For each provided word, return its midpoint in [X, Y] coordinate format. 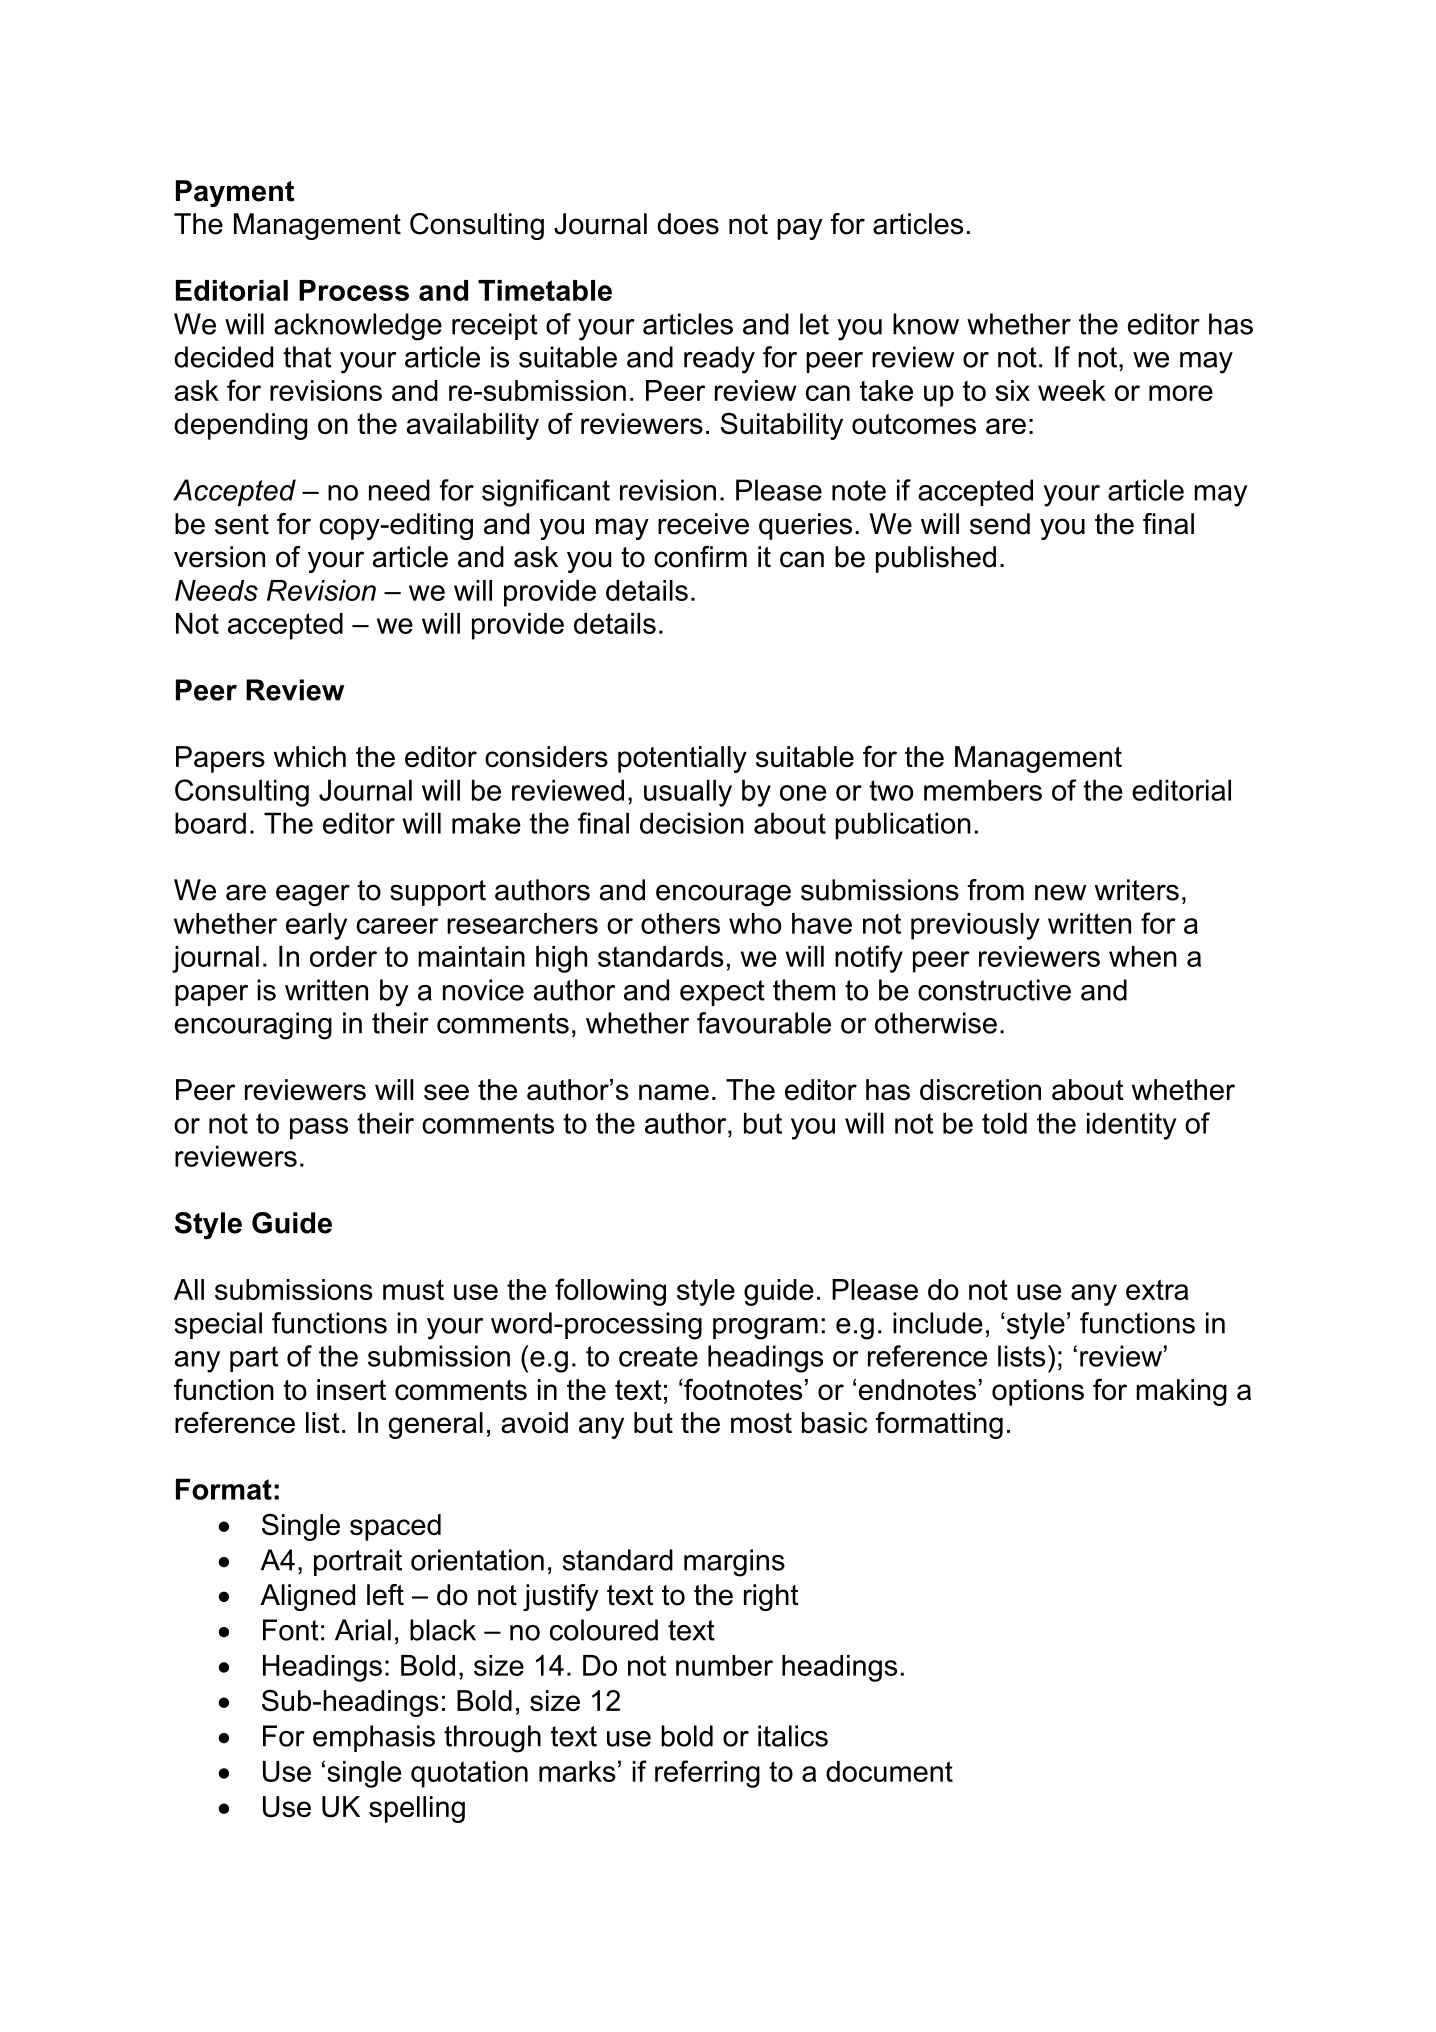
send [1000, 524]
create [658, 1356]
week [1072, 390]
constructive [994, 990]
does [688, 224]
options [1038, 1392]
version [219, 557]
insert [351, 1390]
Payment [235, 193]
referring [707, 1774]
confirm [700, 557]
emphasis [374, 1738]
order [343, 956]
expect [722, 993]
